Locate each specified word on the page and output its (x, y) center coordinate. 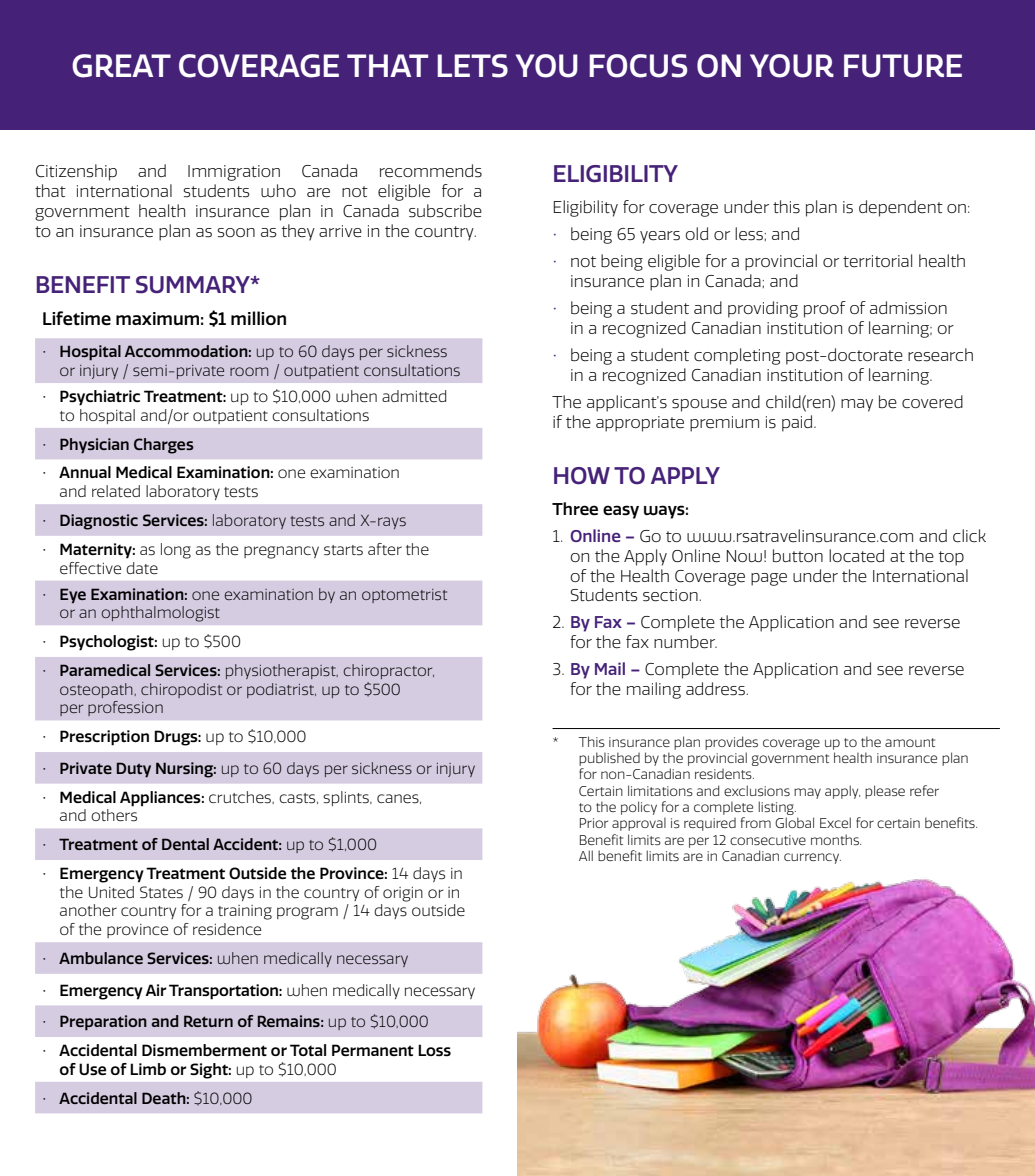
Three (575, 509)
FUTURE (903, 66)
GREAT (121, 66)
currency (812, 858)
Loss (434, 1050)
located (856, 556)
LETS (472, 66)
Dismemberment (204, 1050)
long (176, 551)
